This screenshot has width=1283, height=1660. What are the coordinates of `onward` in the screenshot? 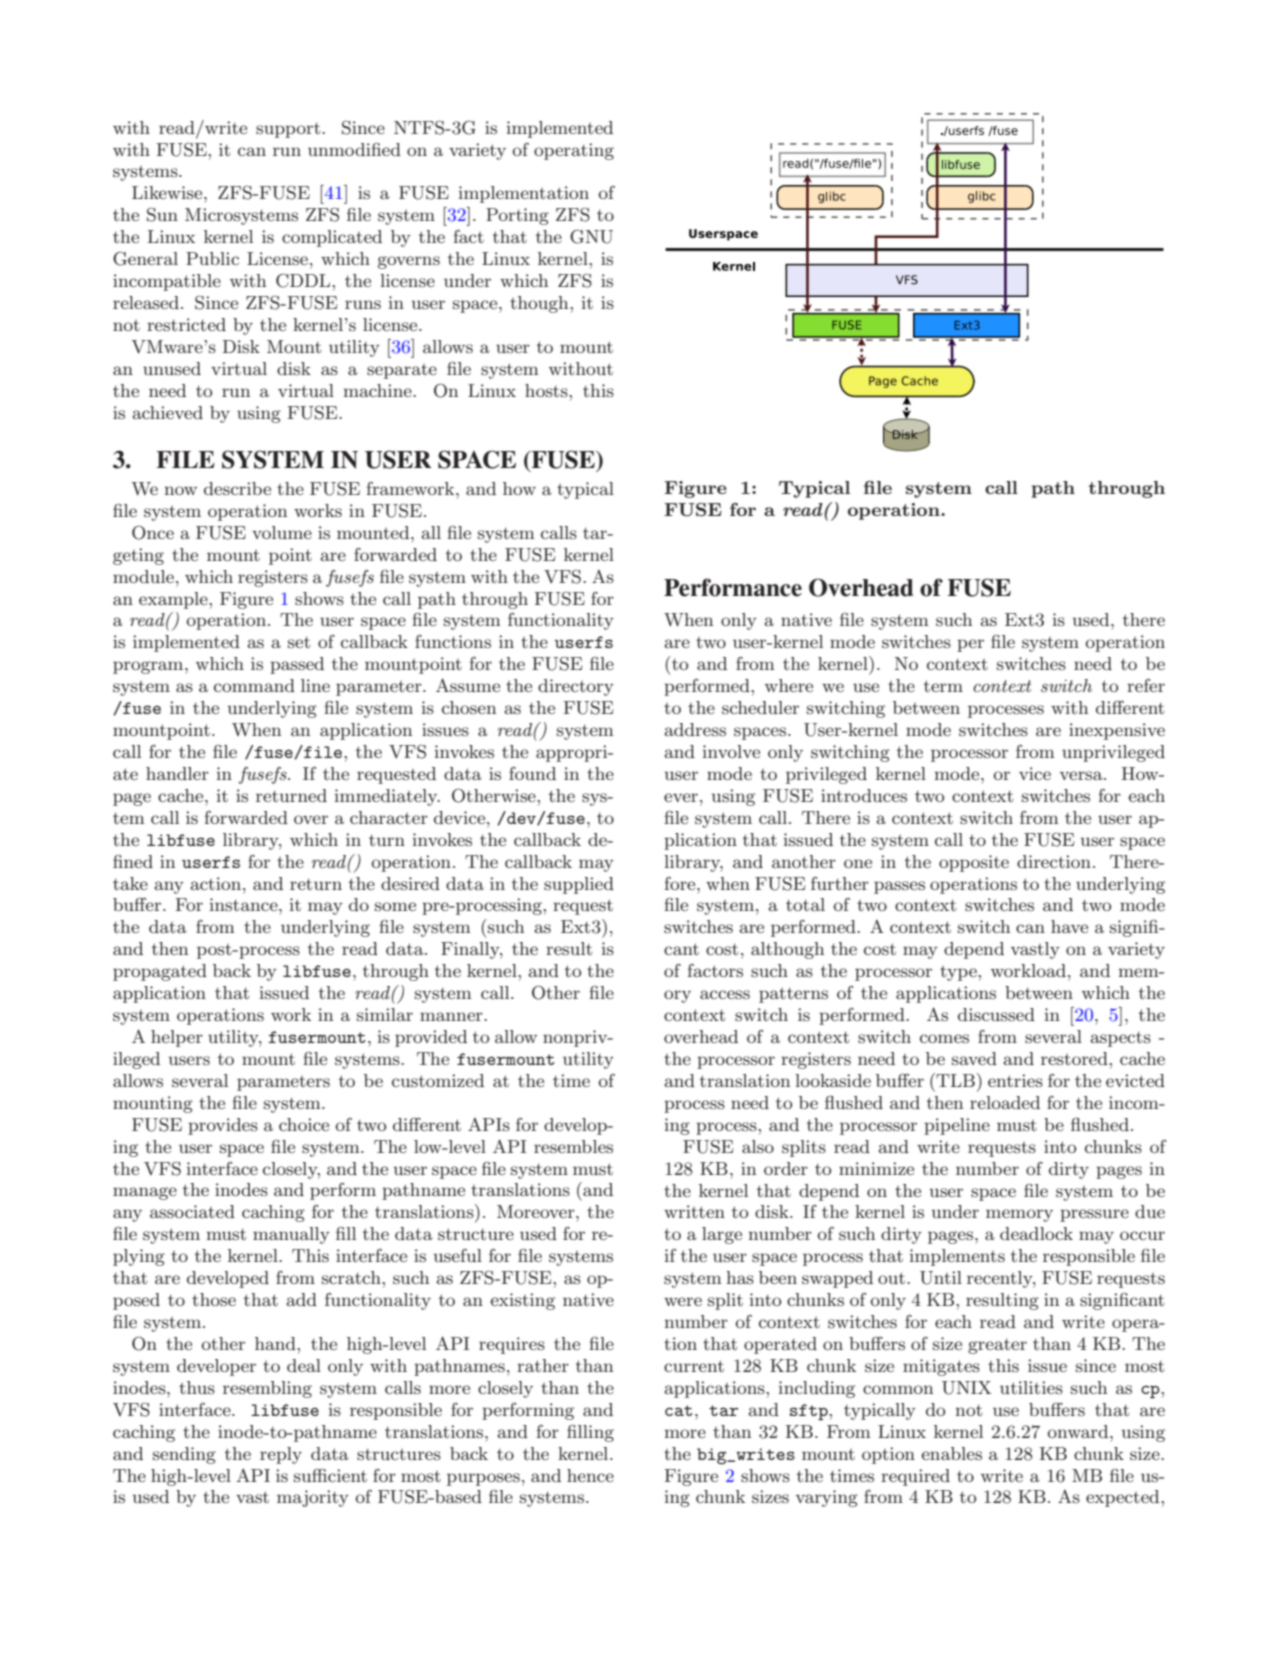 It's located at (1079, 1431).
